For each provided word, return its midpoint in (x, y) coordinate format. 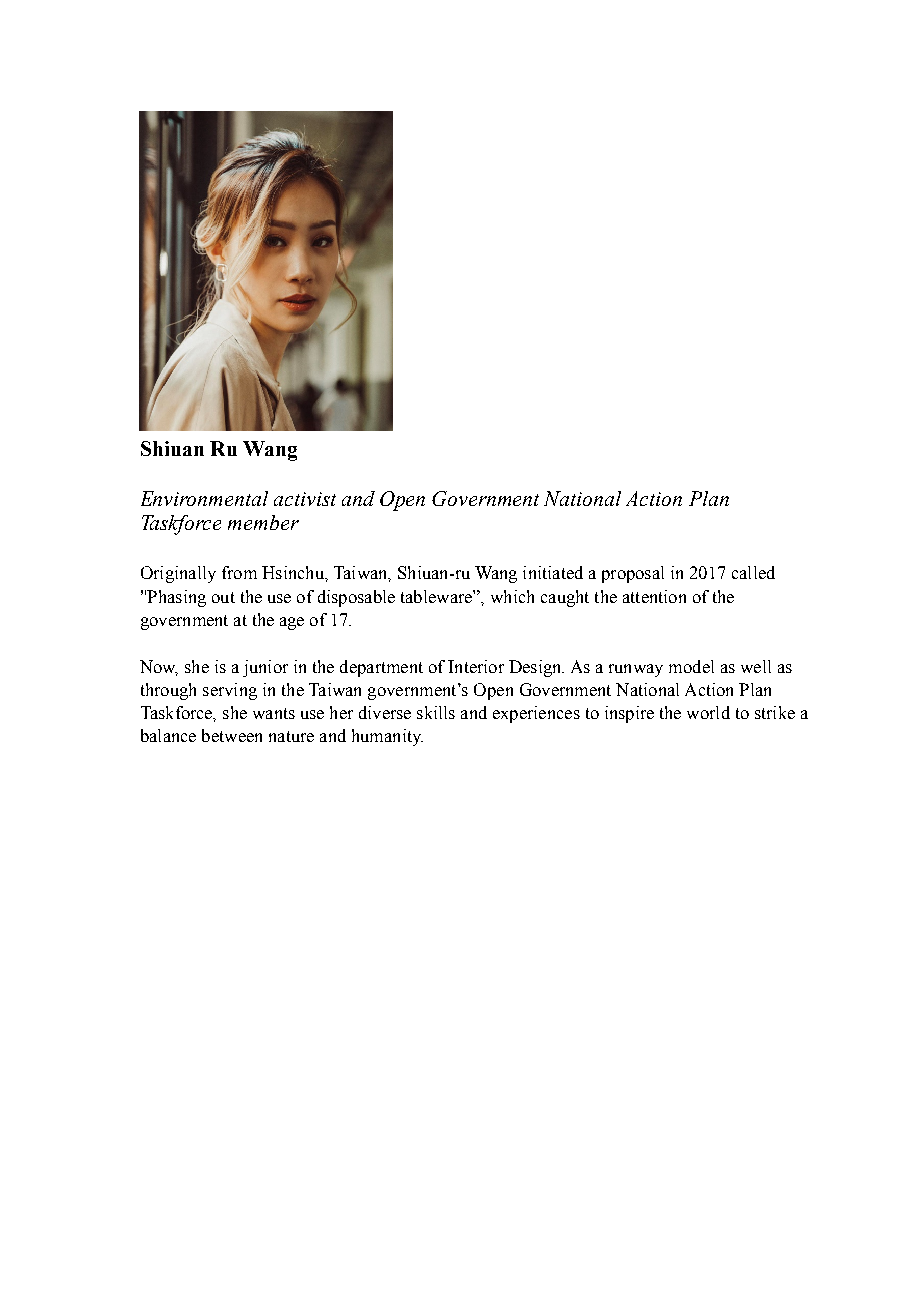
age (292, 623)
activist (305, 499)
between (232, 735)
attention (654, 596)
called (753, 572)
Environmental (204, 498)
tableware (437, 596)
